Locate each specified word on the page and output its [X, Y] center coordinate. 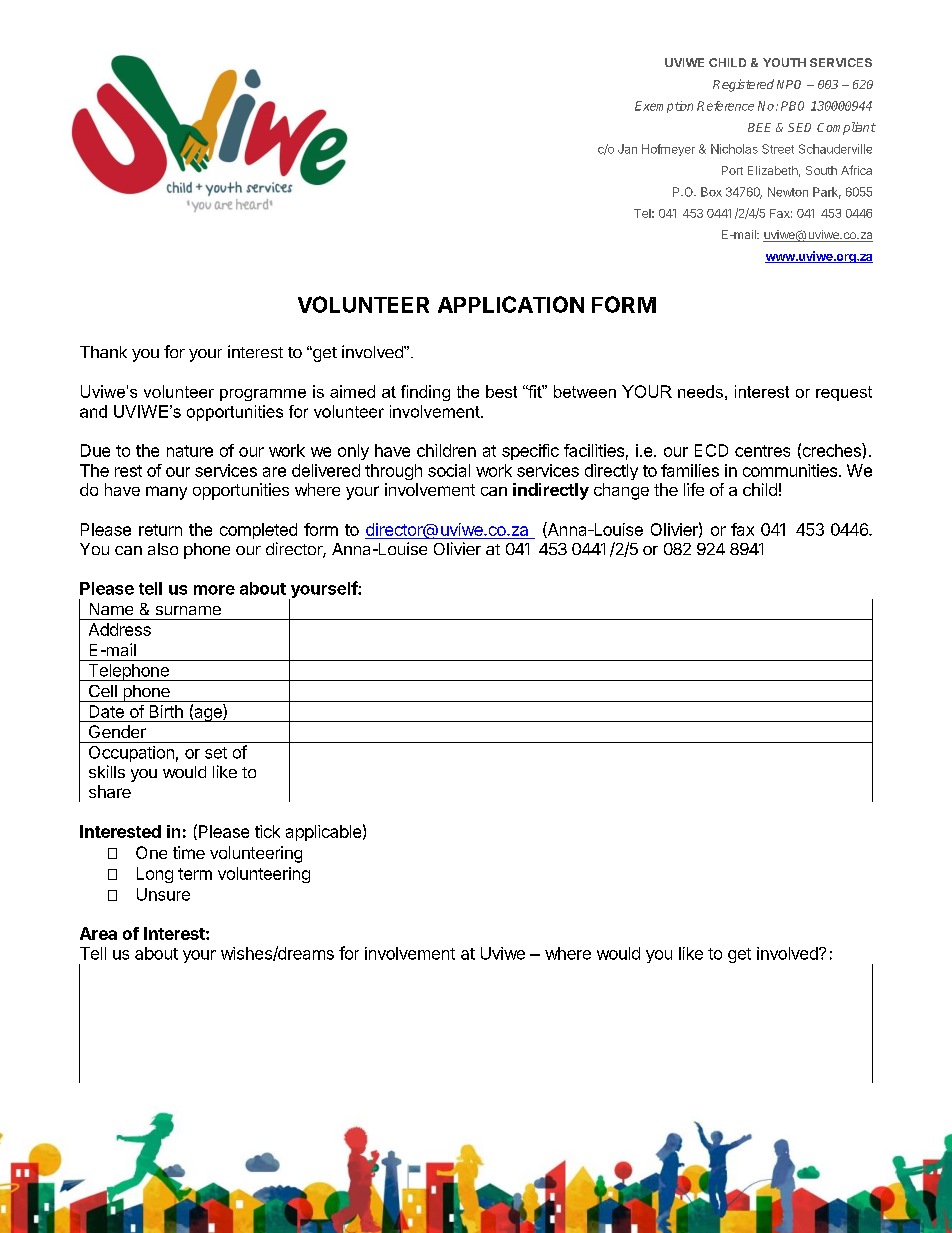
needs [700, 391]
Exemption [664, 107]
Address [120, 629]
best [501, 391]
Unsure [163, 894]
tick [267, 831]
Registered [743, 85]
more [214, 590]
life [694, 489]
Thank [103, 352]
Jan [627, 149]
